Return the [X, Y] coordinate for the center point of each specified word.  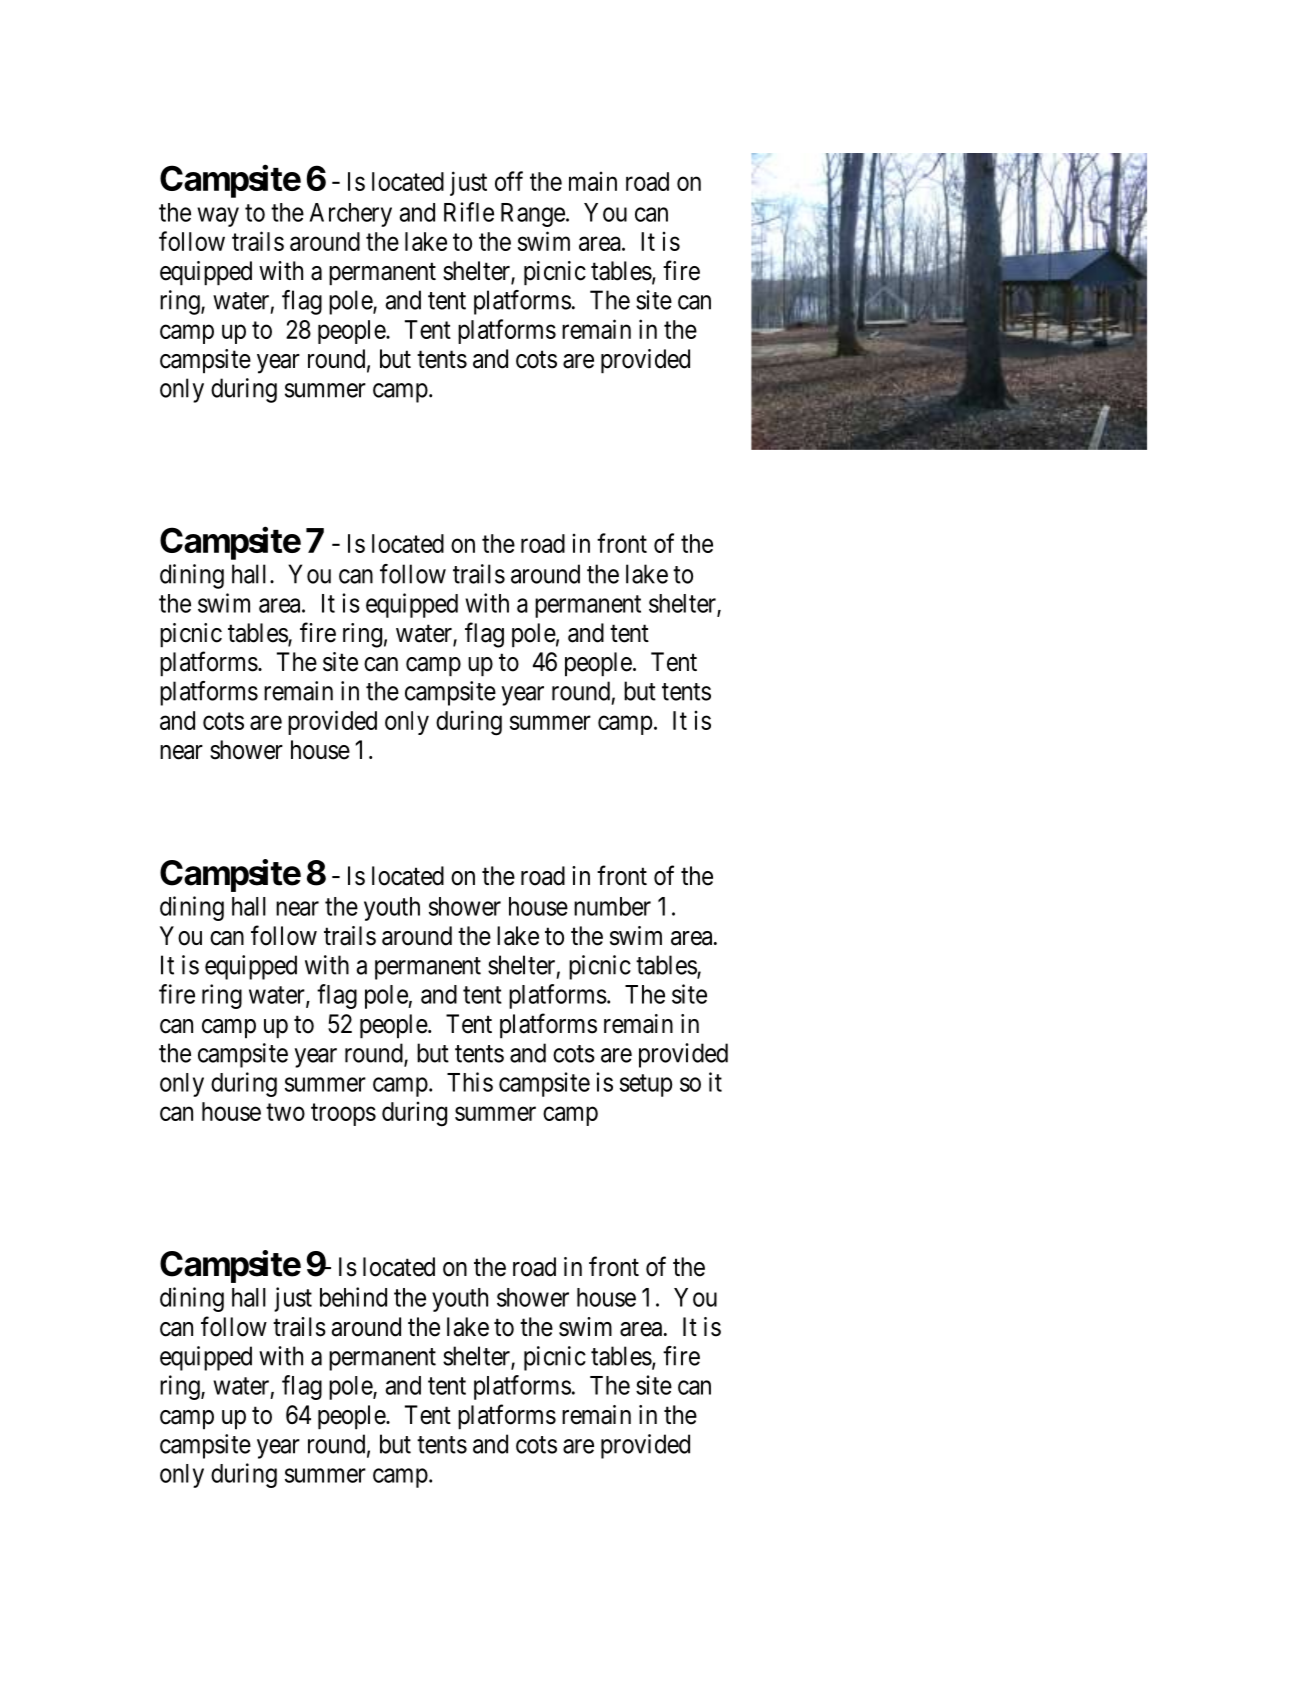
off [509, 181]
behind [353, 1297]
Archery [351, 215]
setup [646, 1085]
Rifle [469, 212]
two [285, 1112]
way [218, 217]
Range [533, 215]
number [612, 906]
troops [343, 1115]
